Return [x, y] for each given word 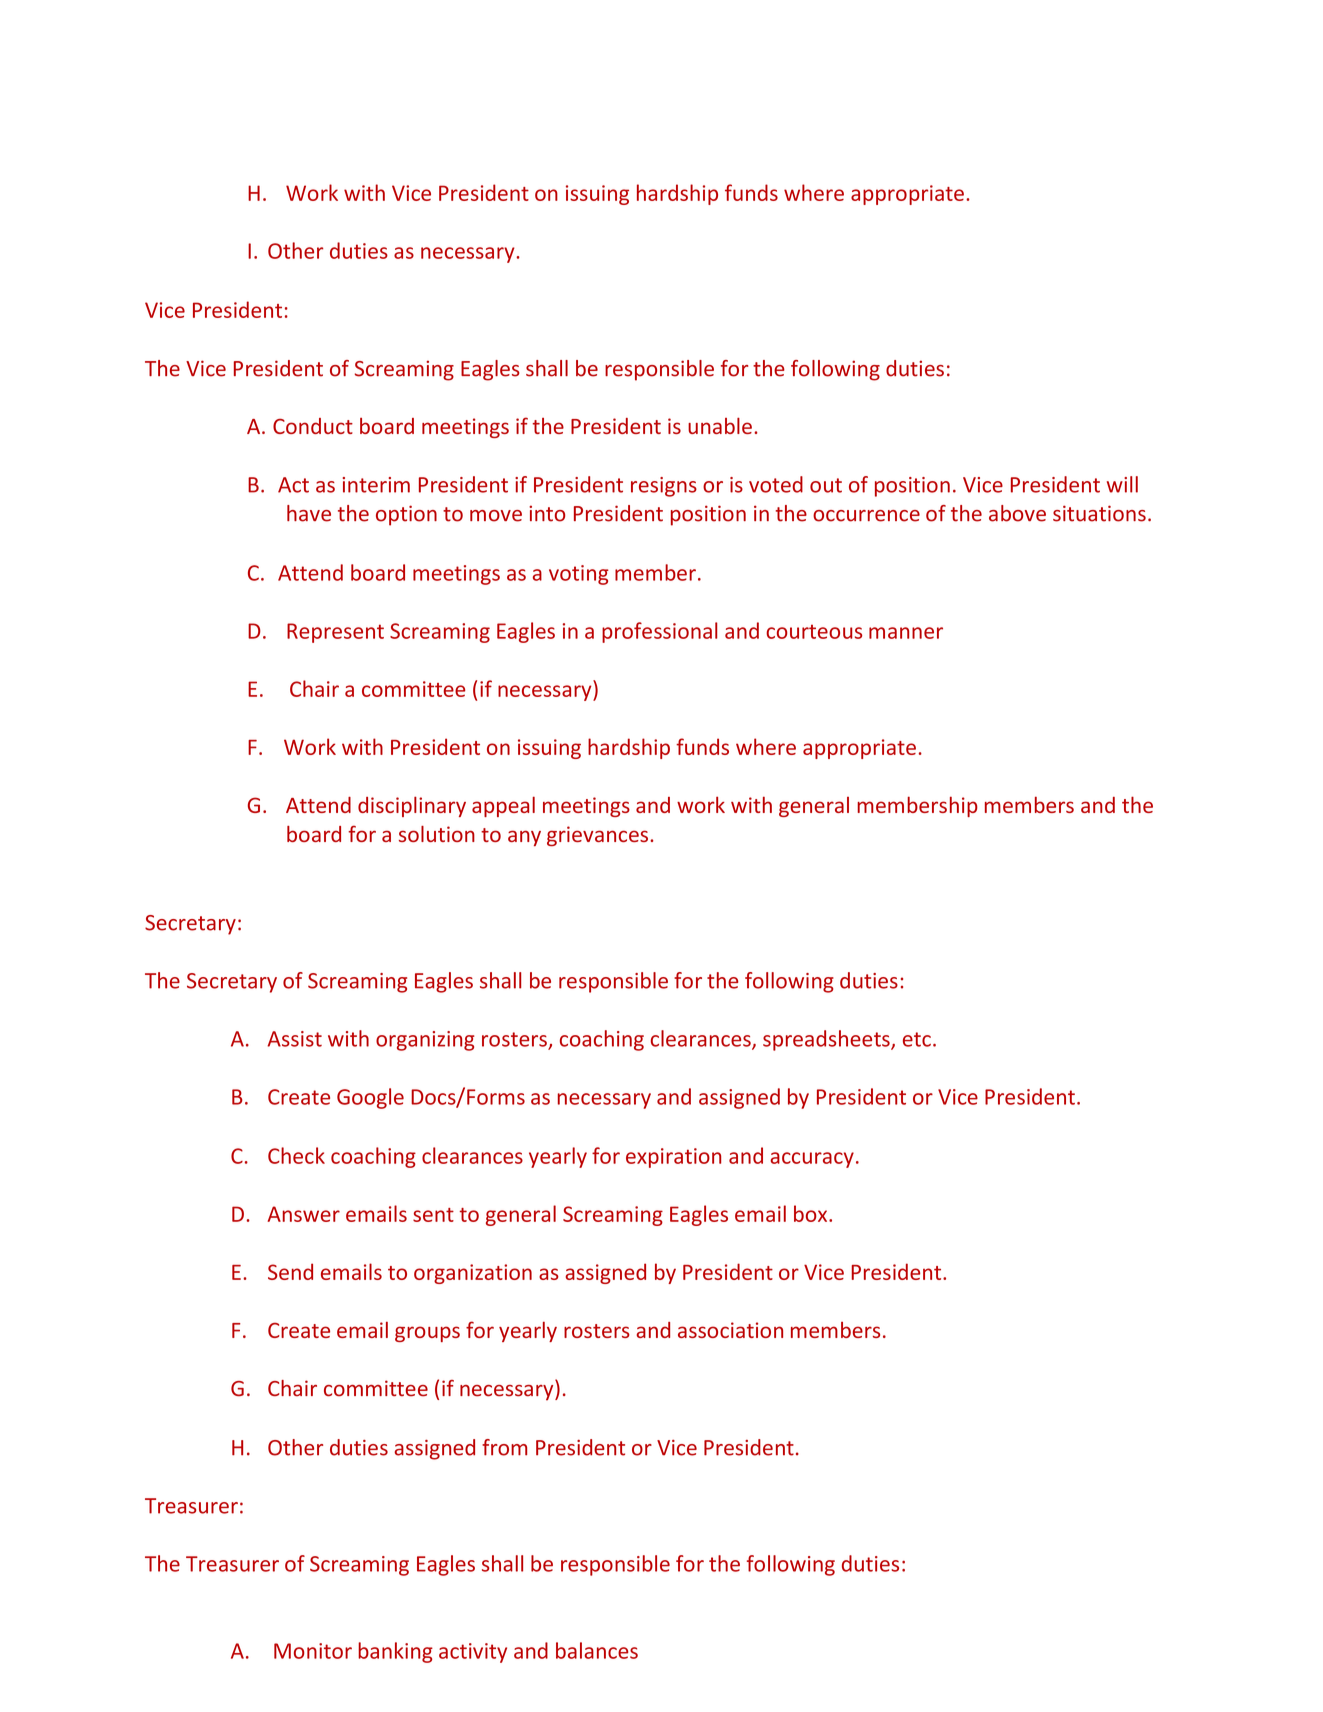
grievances [597, 836]
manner [906, 633]
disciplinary [412, 806]
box [812, 1213]
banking [395, 1652]
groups [427, 1334]
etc [917, 1039]
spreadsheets [827, 1040]
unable [720, 425]
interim [376, 485]
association [730, 1330]
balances [597, 1650]
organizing [425, 1041]
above [1017, 513]
